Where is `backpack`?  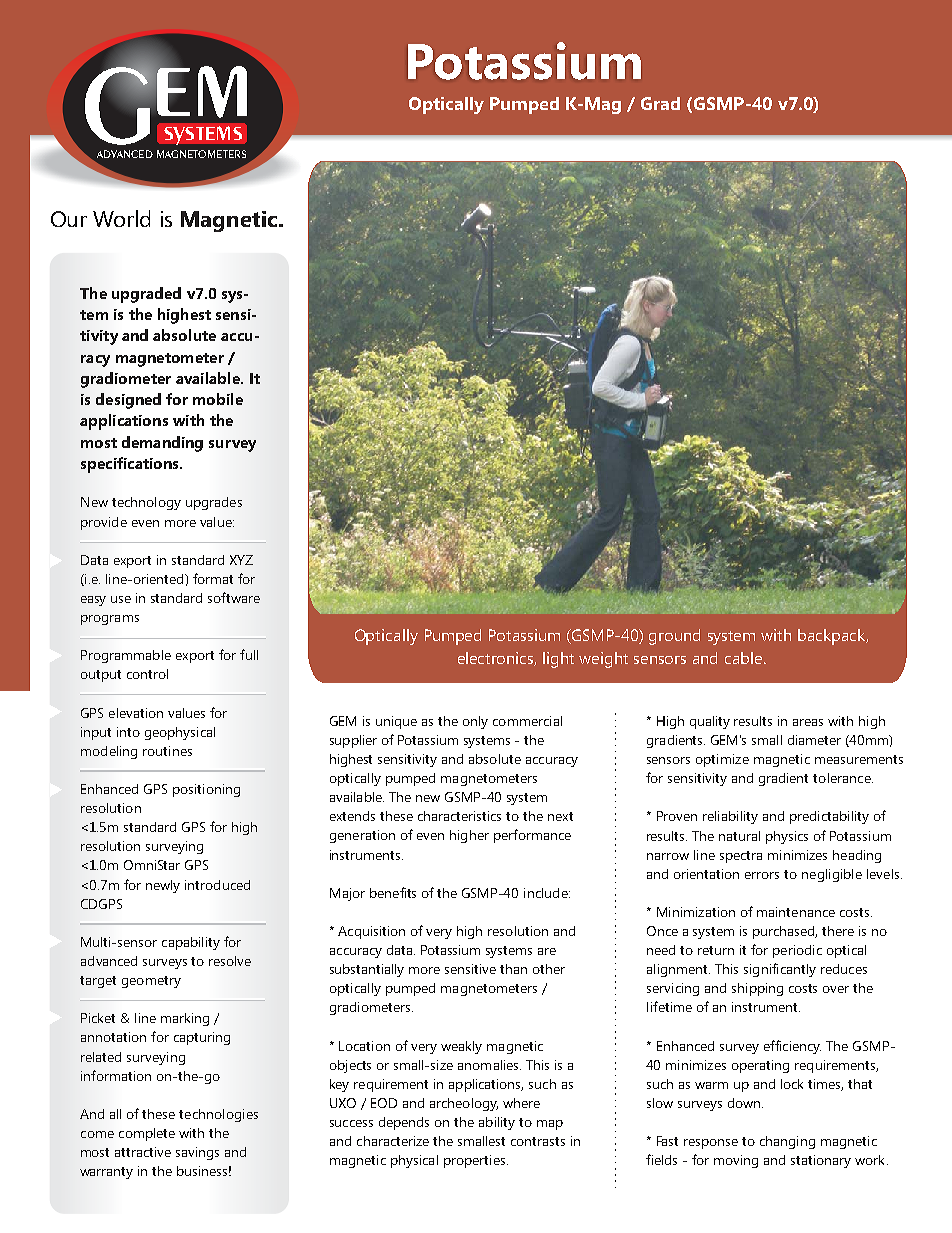
backpack is located at coordinates (833, 637).
